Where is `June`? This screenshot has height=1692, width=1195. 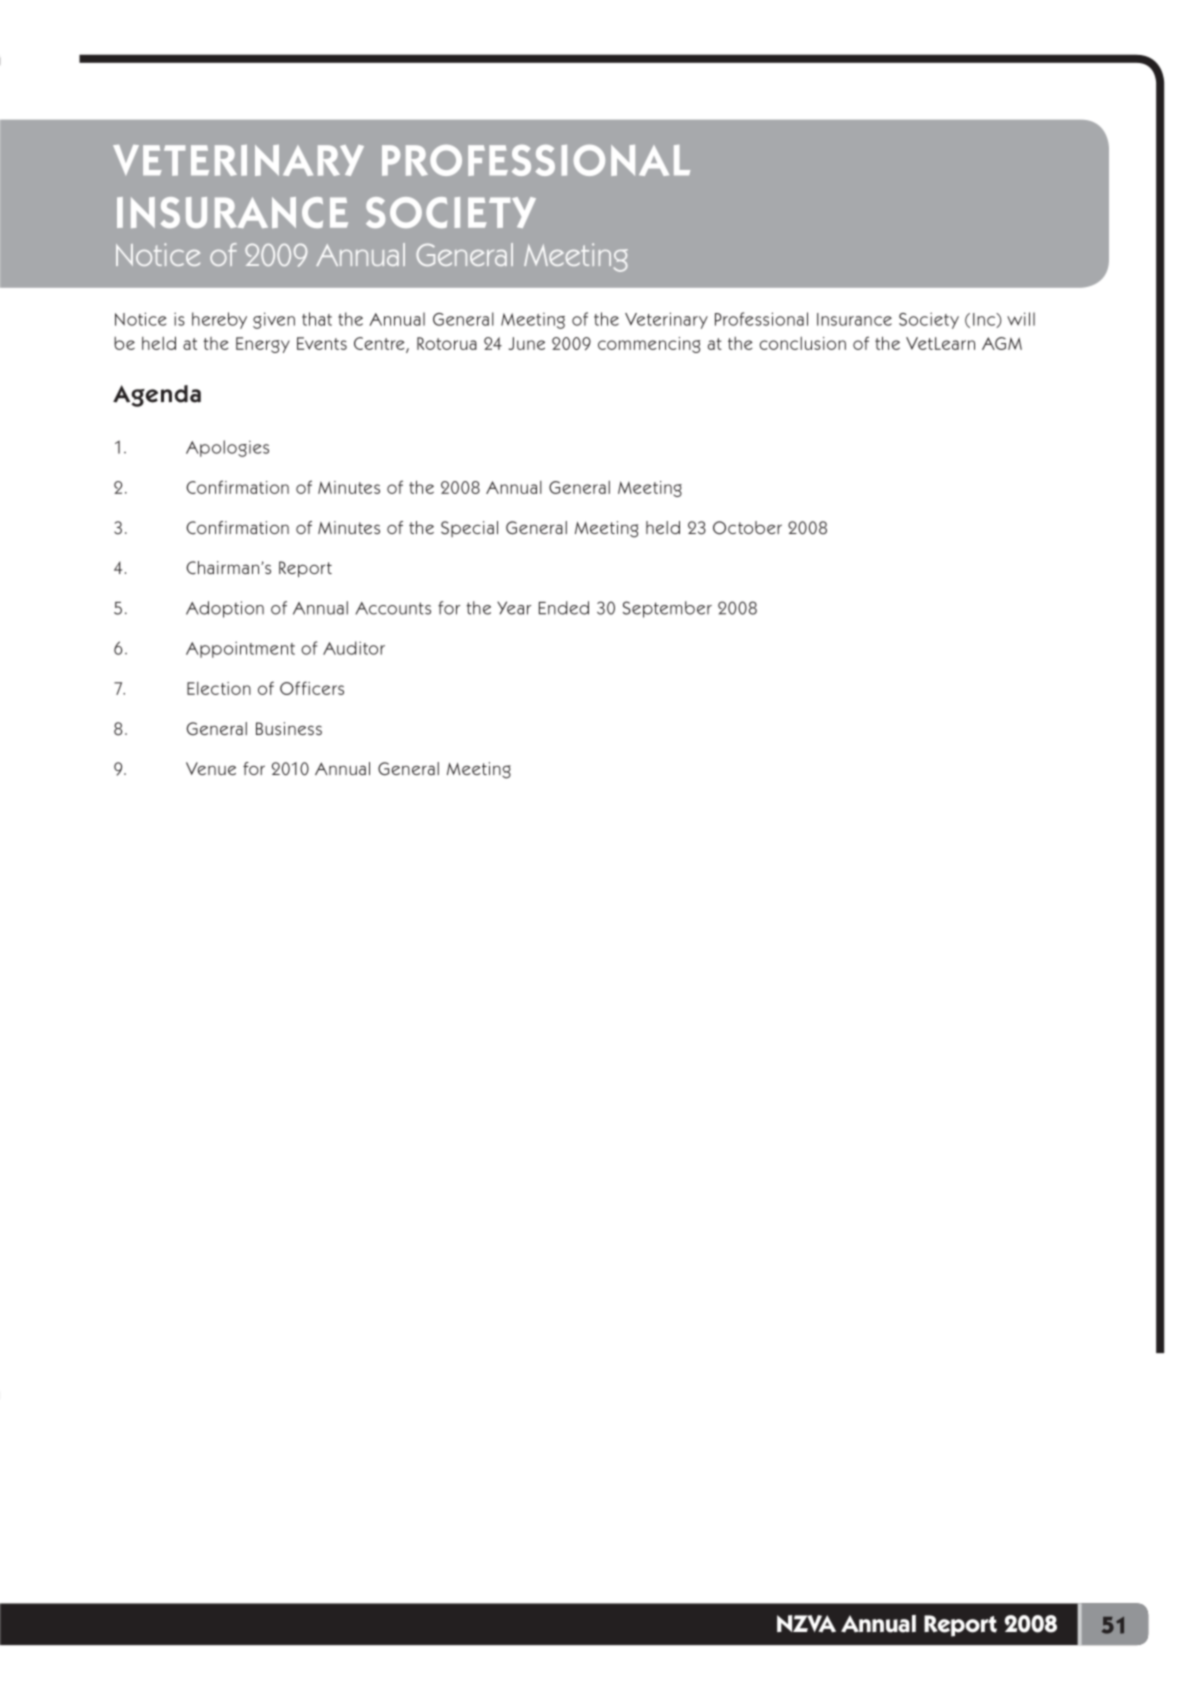
June is located at coordinates (527, 343).
